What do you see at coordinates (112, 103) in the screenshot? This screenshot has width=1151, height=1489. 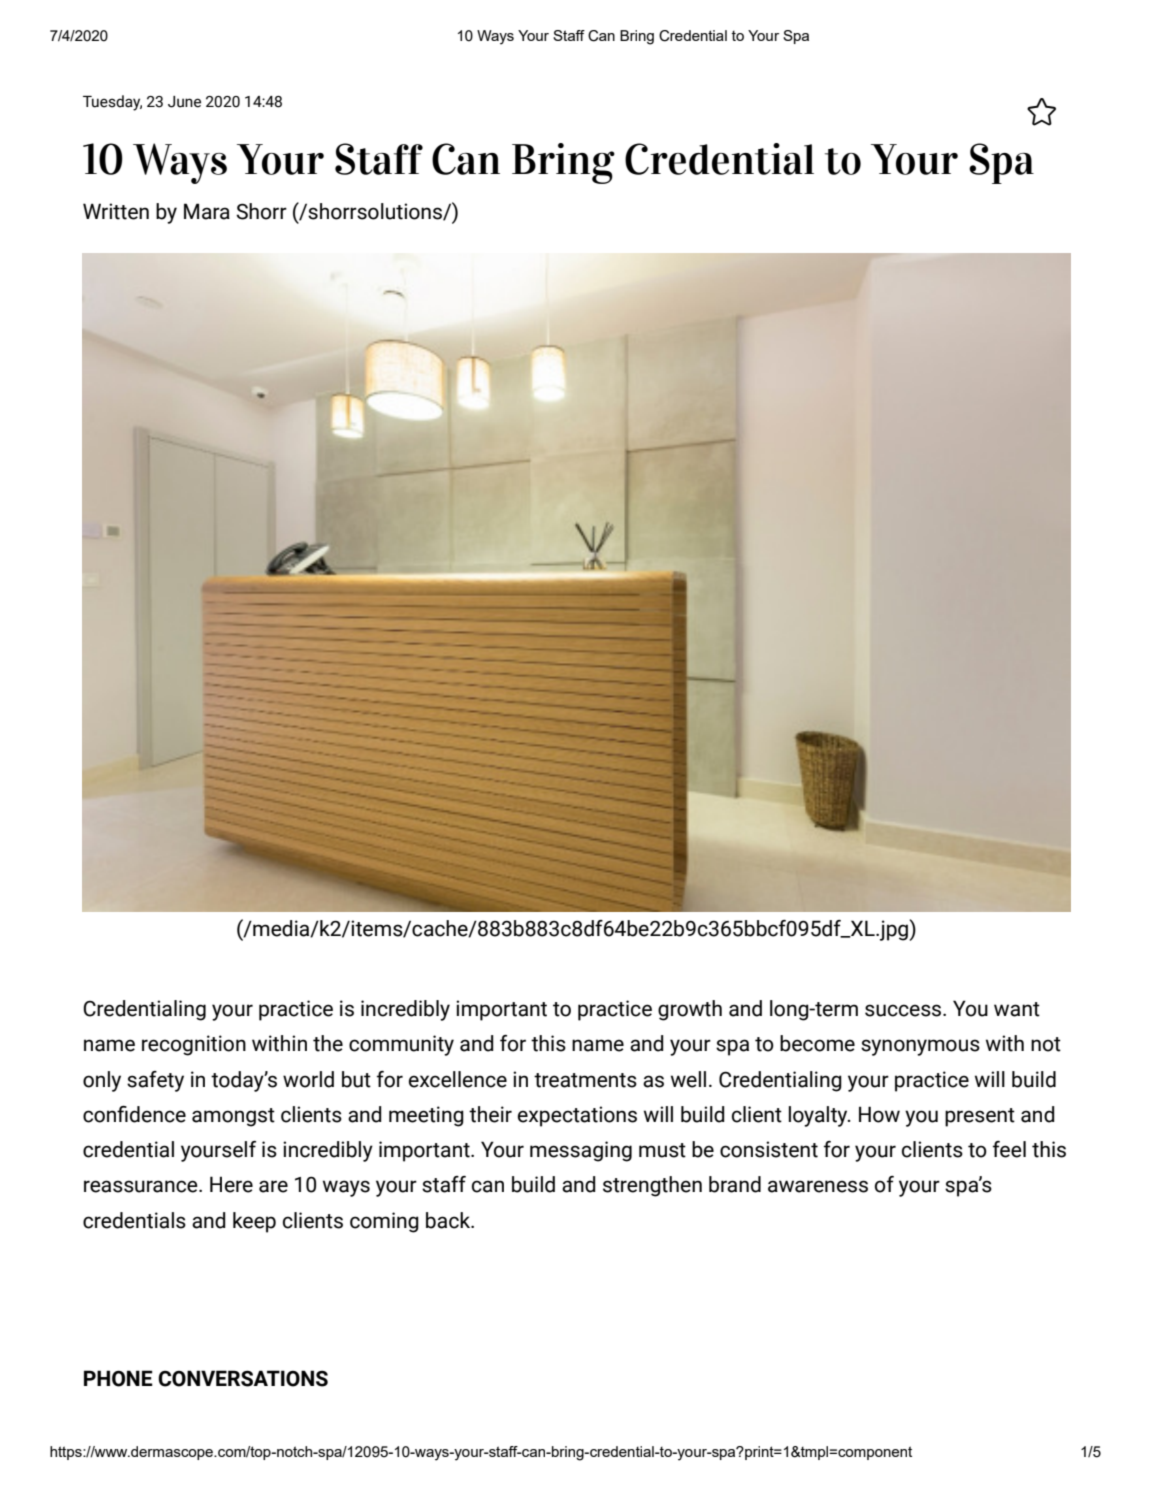 I see `Tuesday` at bounding box center [112, 103].
